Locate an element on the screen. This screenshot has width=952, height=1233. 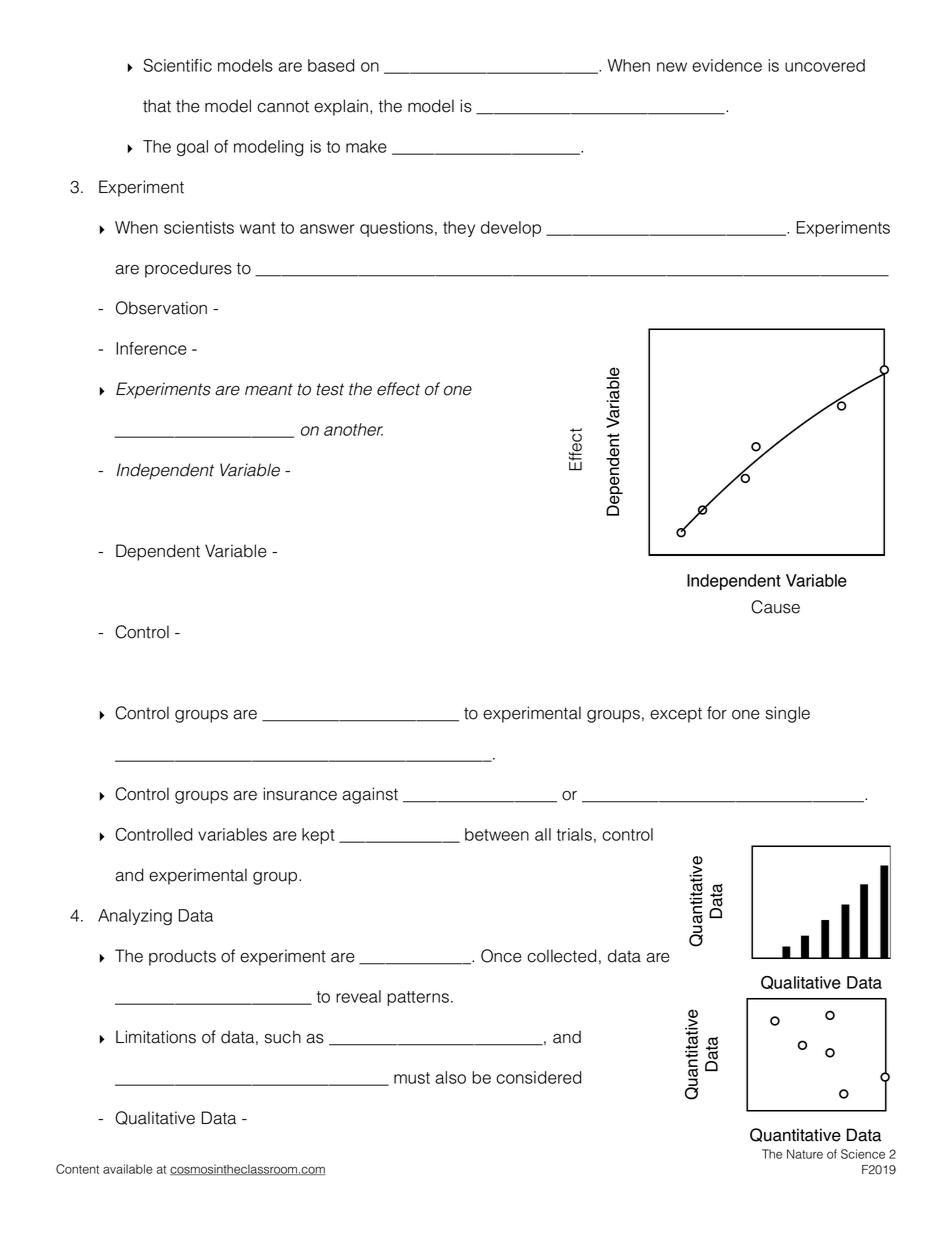
available is located at coordinates (128, 1169).
